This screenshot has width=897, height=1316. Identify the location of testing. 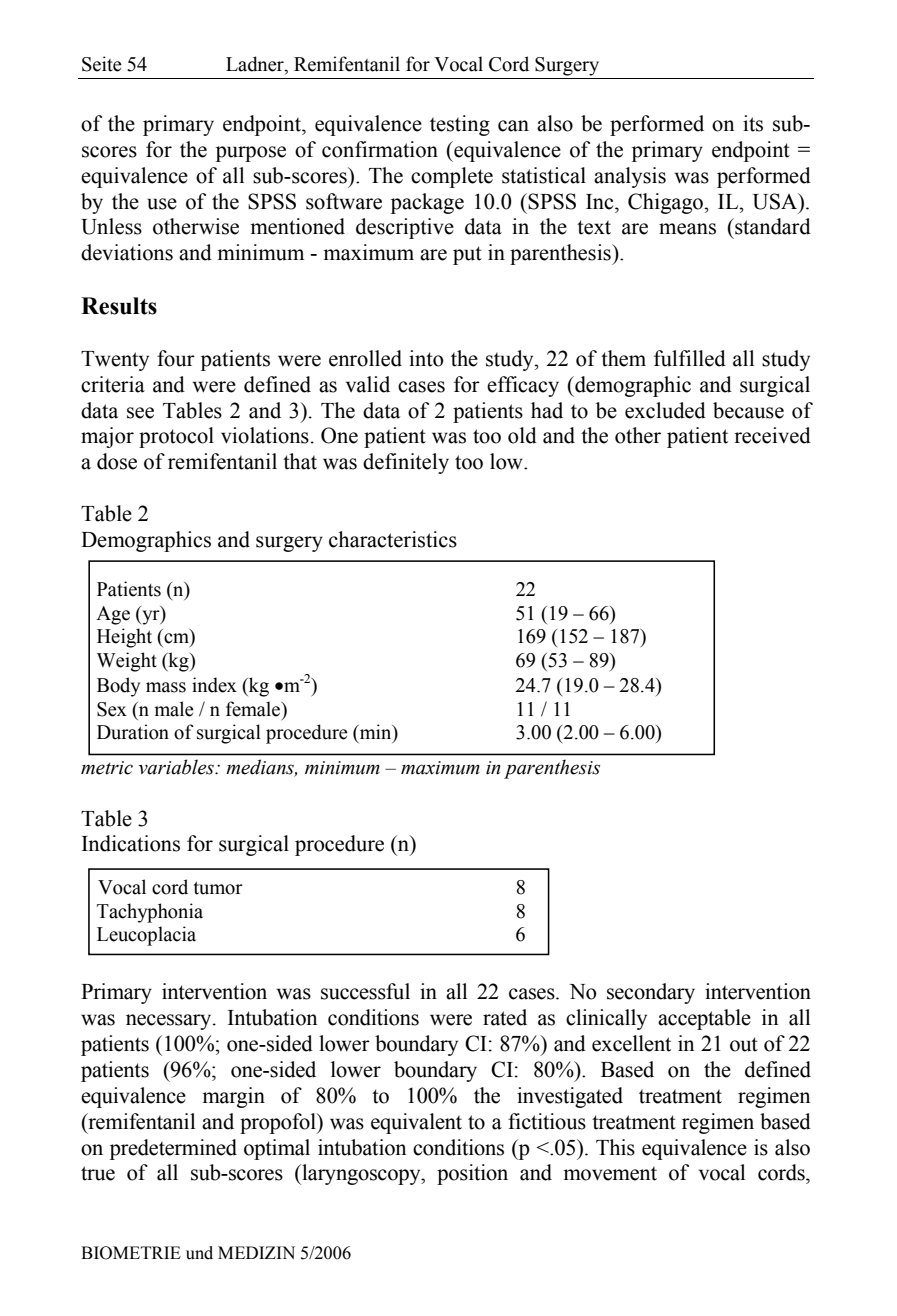
(460, 125).
